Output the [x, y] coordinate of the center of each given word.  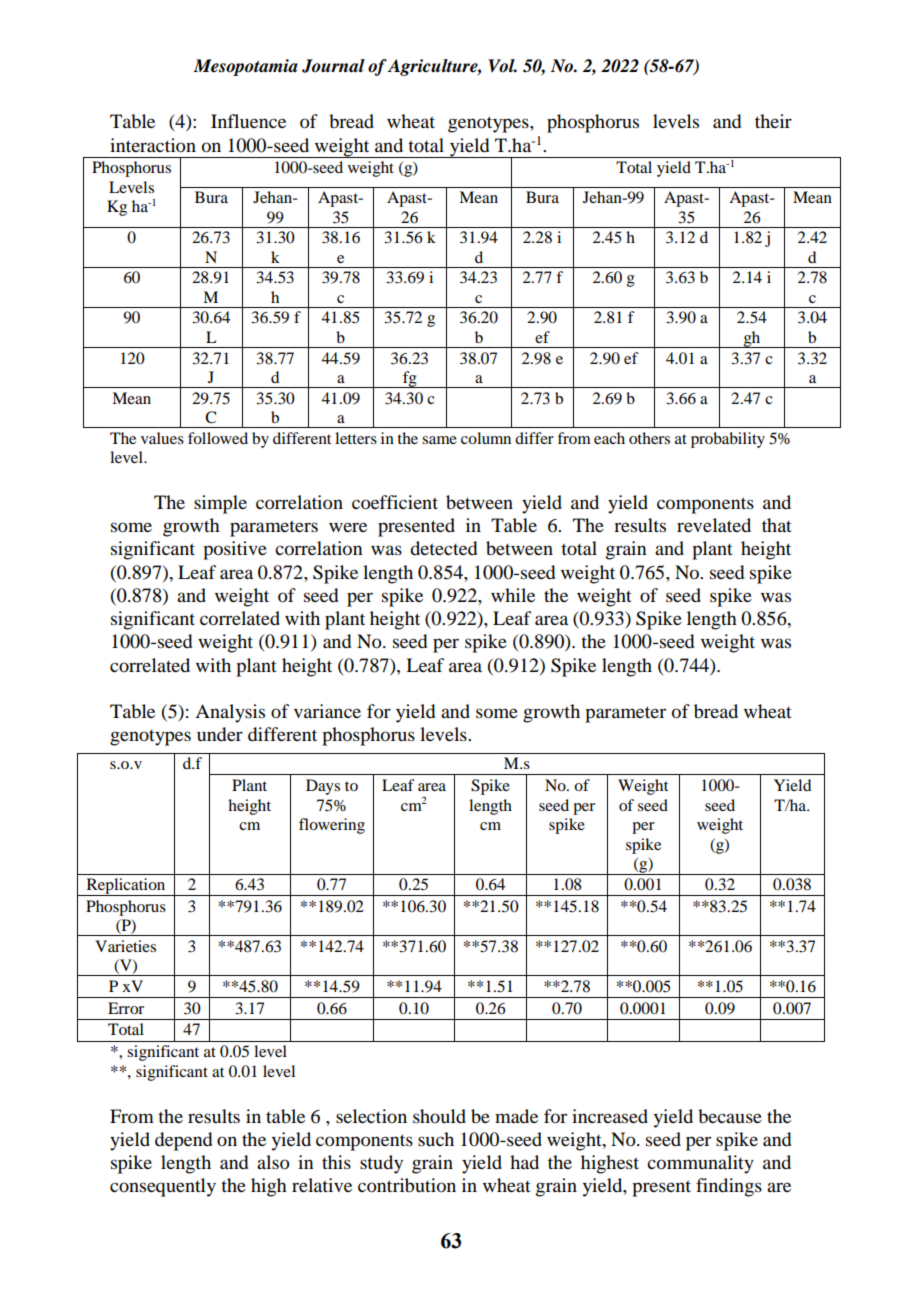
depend [183, 1141]
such [436, 1139]
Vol [502, 66]
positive [235, 550]
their [773, 121]
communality [700, 1164]
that [777, 525]
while [513, 595]
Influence [248, 121]
